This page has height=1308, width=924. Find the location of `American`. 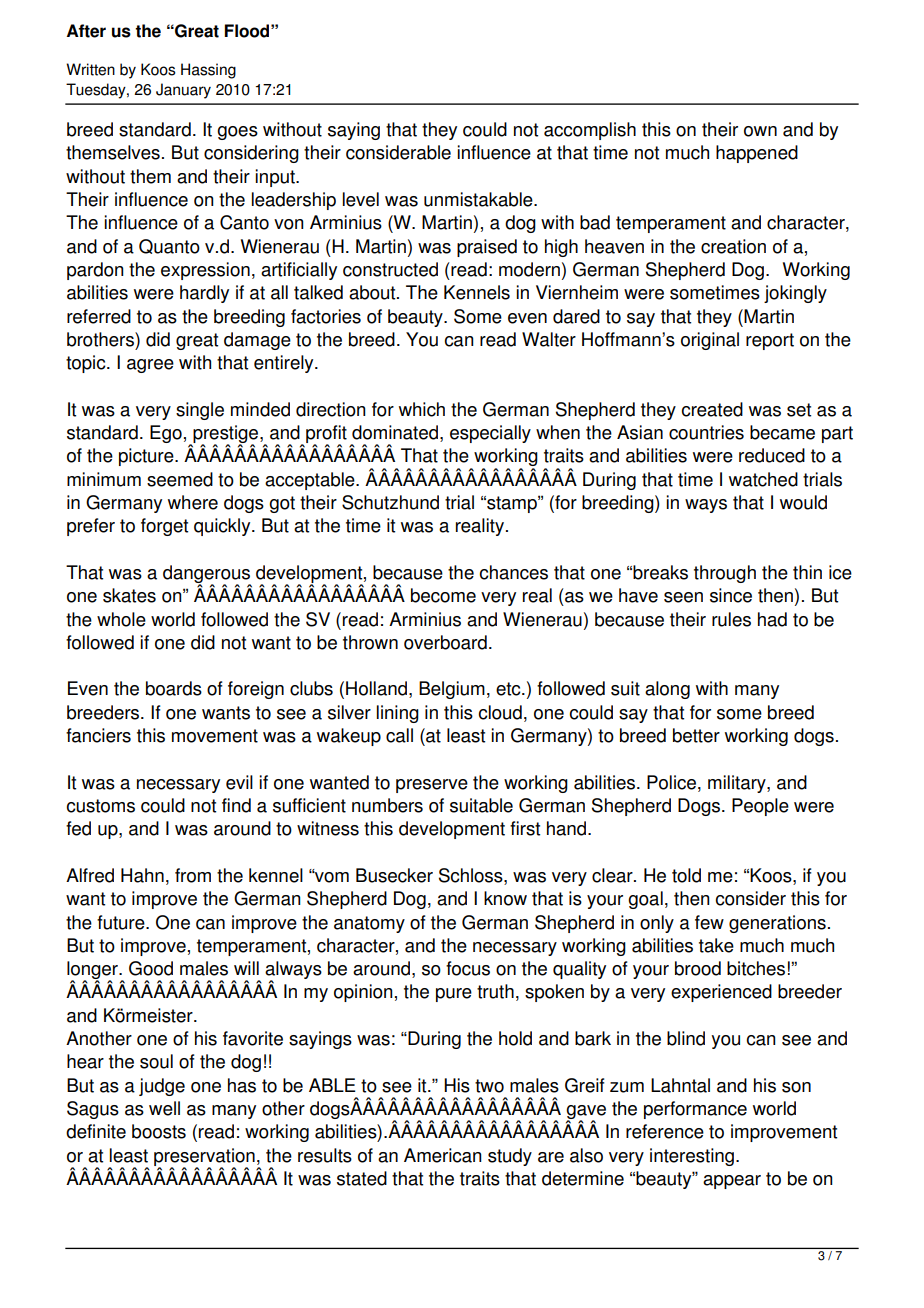

American is located at coordinates (443, 1155).
